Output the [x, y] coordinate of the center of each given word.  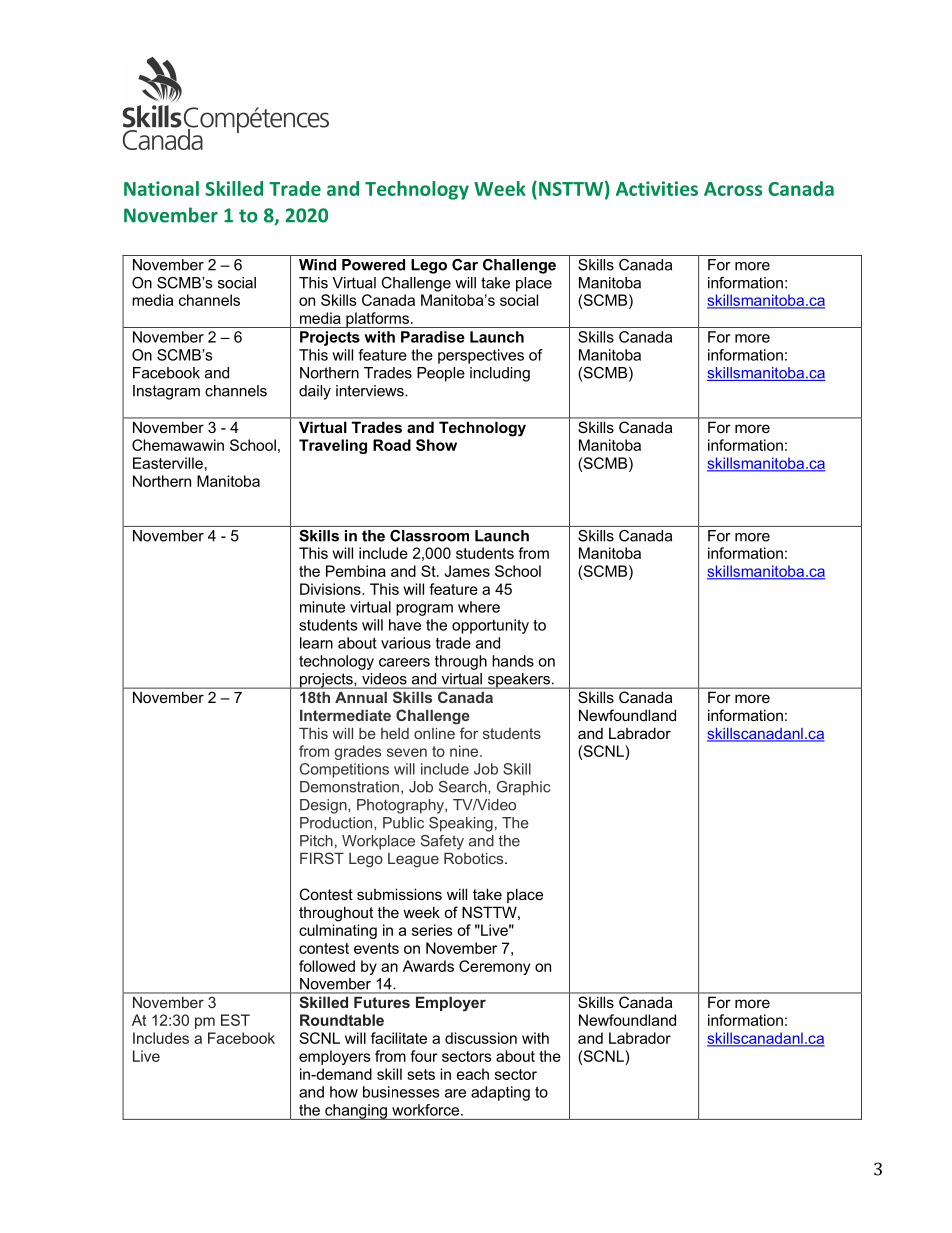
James [467, 571]
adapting [500, 1093]
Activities [657, 188]
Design [324, 806]
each [473, 1074]
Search [464, 787]
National [161, 188]
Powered [373, 265]
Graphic [523, 788]
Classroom [429, 536]
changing [356, 1112]
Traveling [333, 446]
